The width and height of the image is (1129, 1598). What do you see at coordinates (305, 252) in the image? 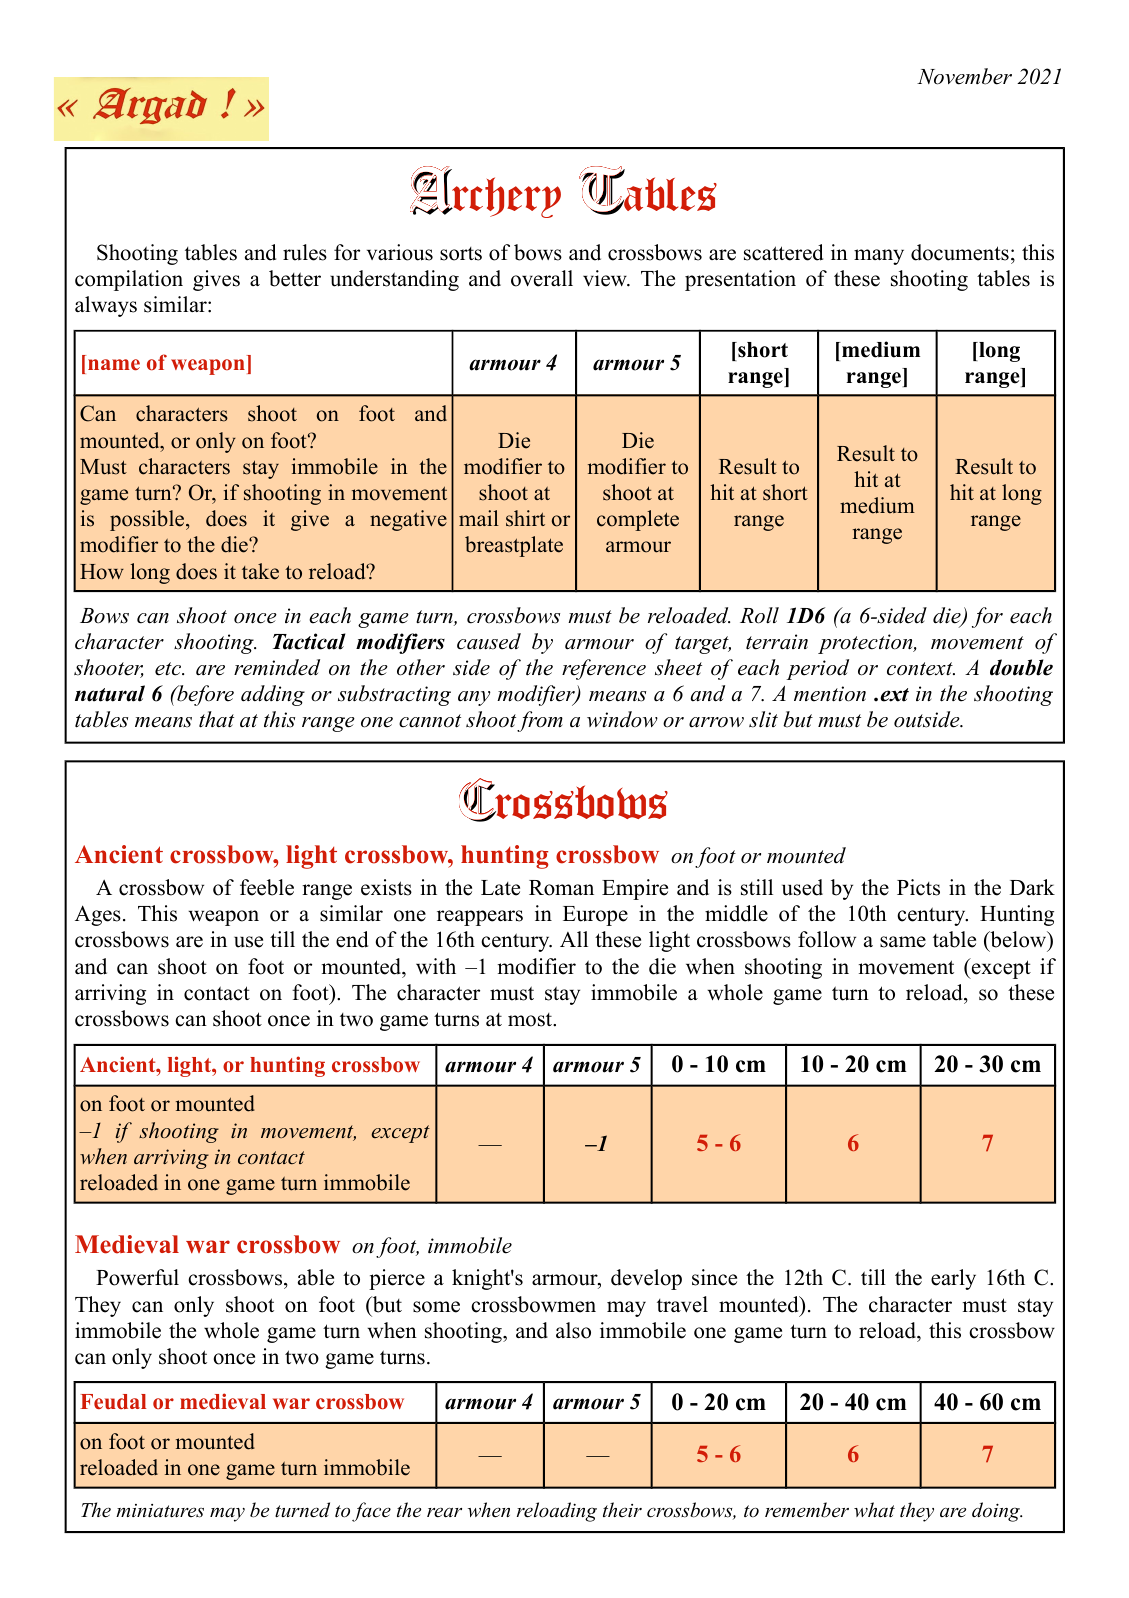
I see `rules` at bounding box center [305, 252].
